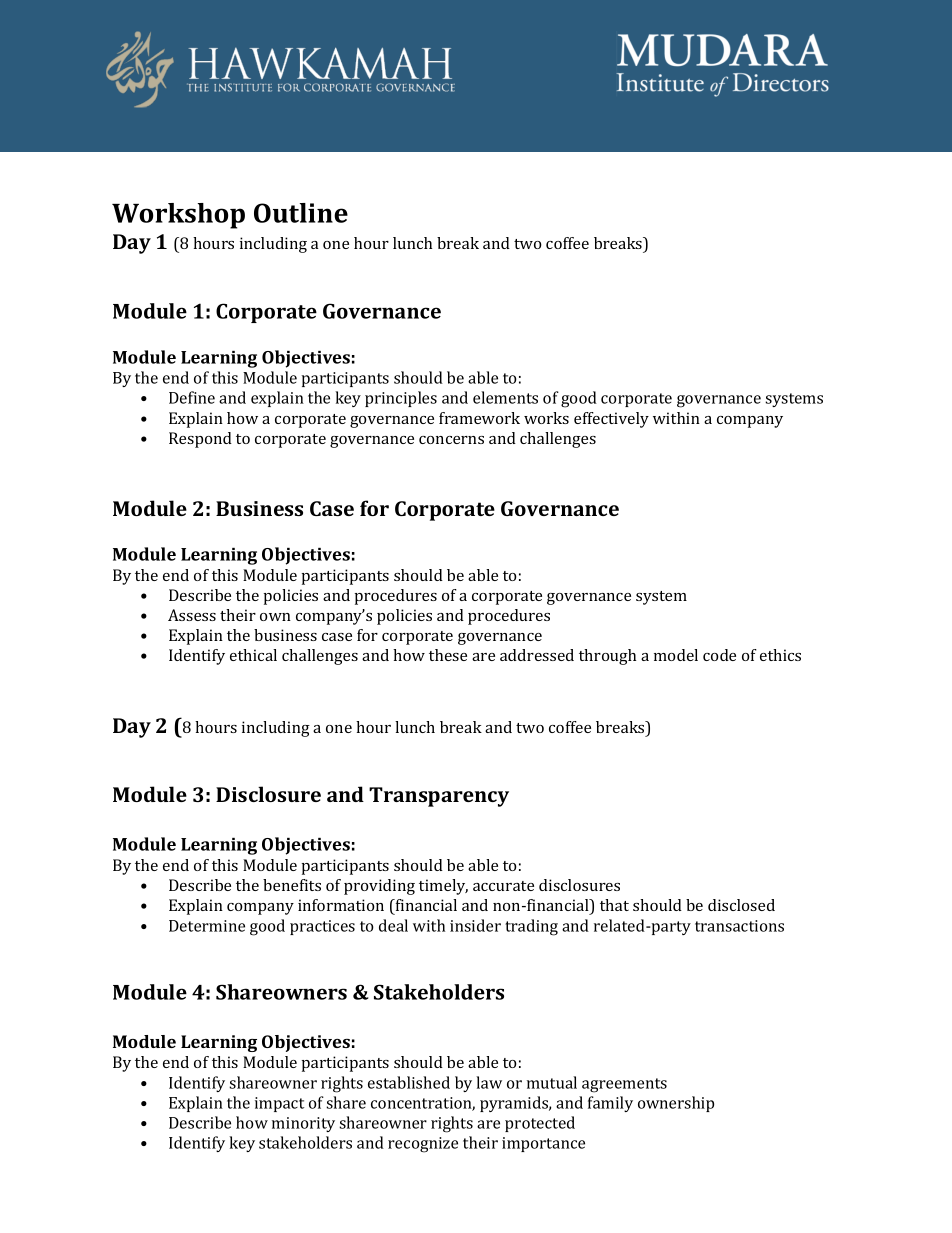  I want to click on code, so click(719, 655).
